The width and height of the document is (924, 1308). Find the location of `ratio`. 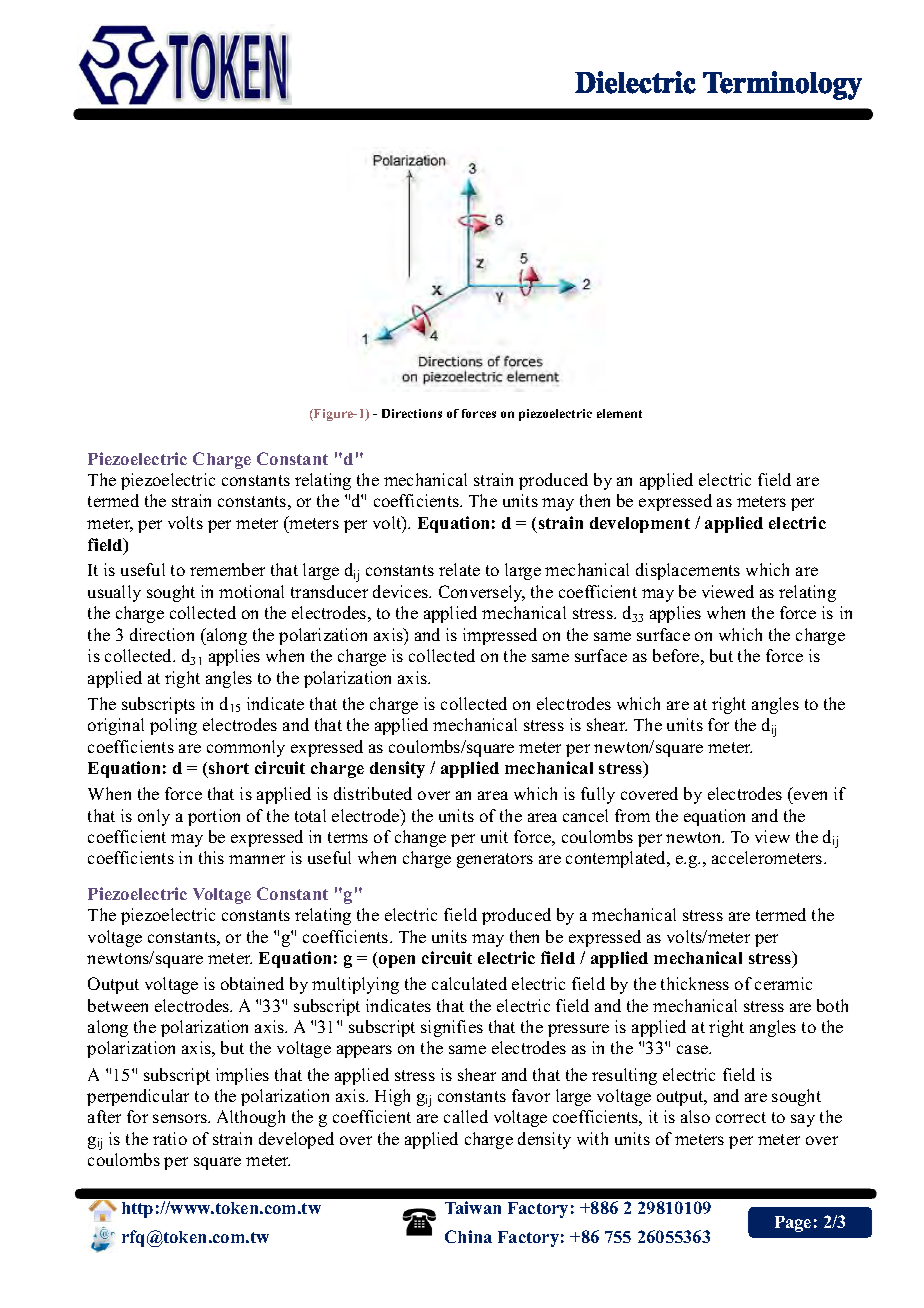

ratio is located at coordinates (170, 1138).
